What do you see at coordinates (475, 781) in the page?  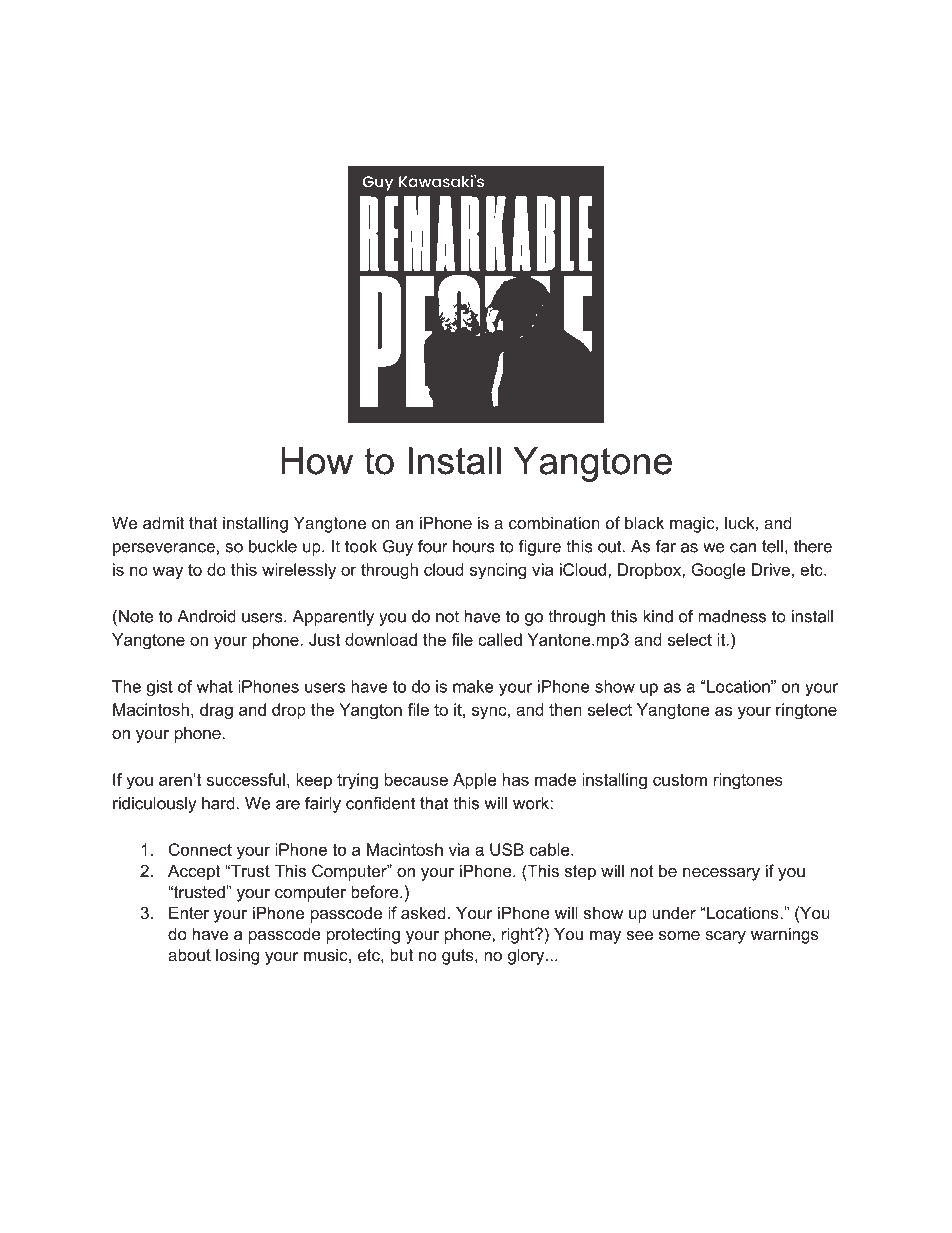 I see `Apple` at bounding box center [475, 781].
